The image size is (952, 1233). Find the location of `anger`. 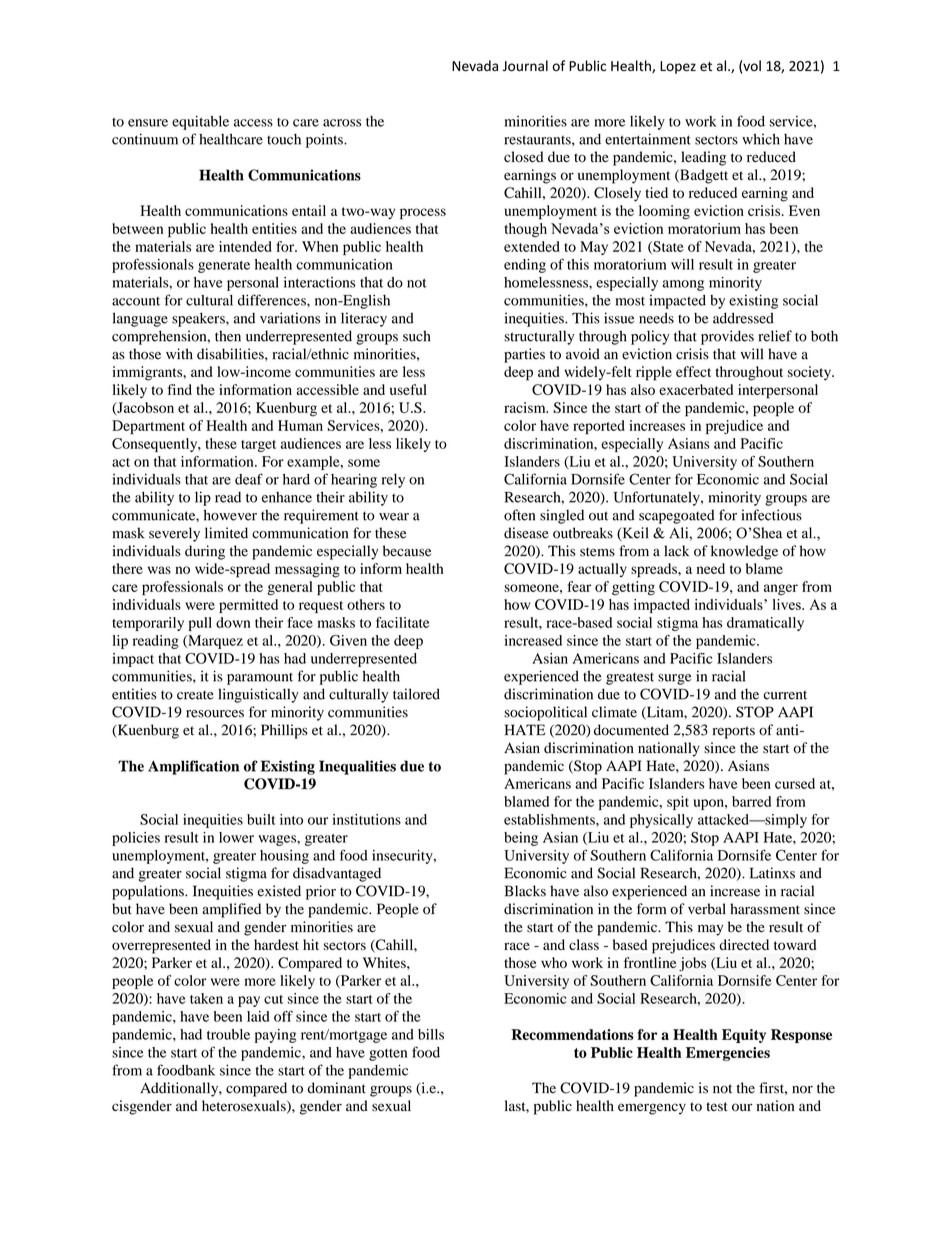

anger is located at coordinates (781, 589).
